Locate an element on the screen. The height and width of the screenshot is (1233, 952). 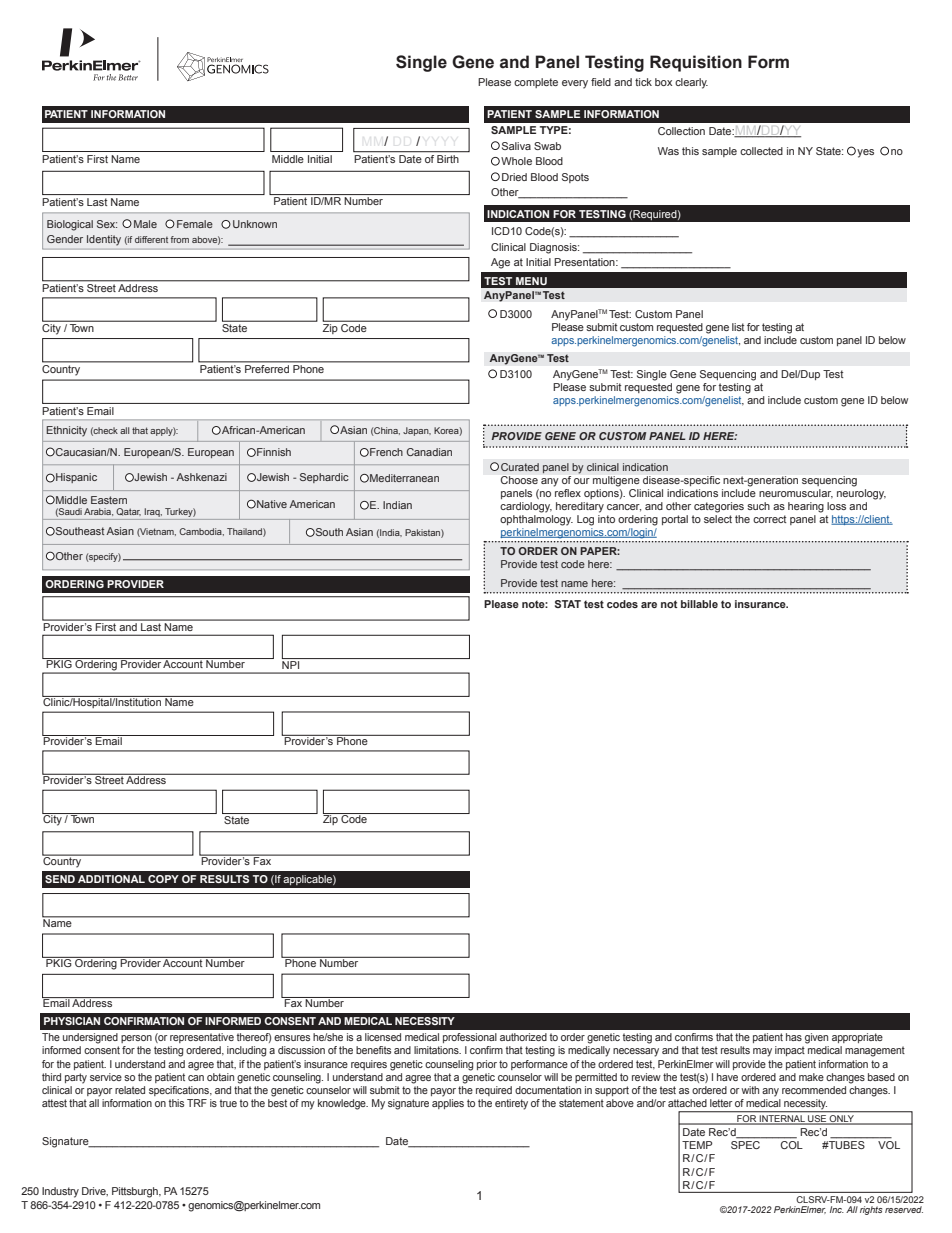
collected is located at coordinates (761, 151).
